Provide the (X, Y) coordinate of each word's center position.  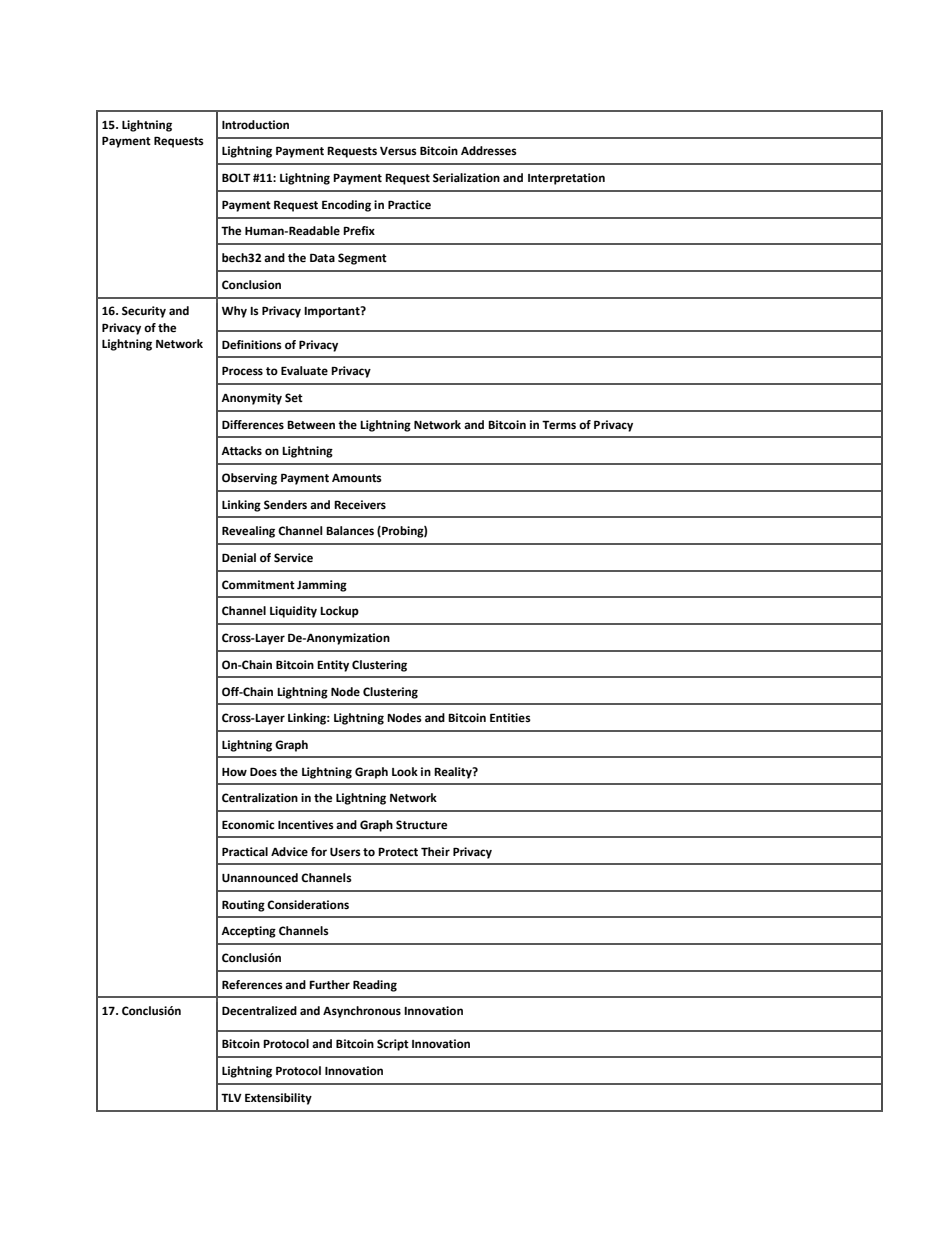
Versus (398, 151)
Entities (510, 718)
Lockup (339, 612)
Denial (239, 558)
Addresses (489, 151)
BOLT (236, 178)
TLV (231, 1097)
